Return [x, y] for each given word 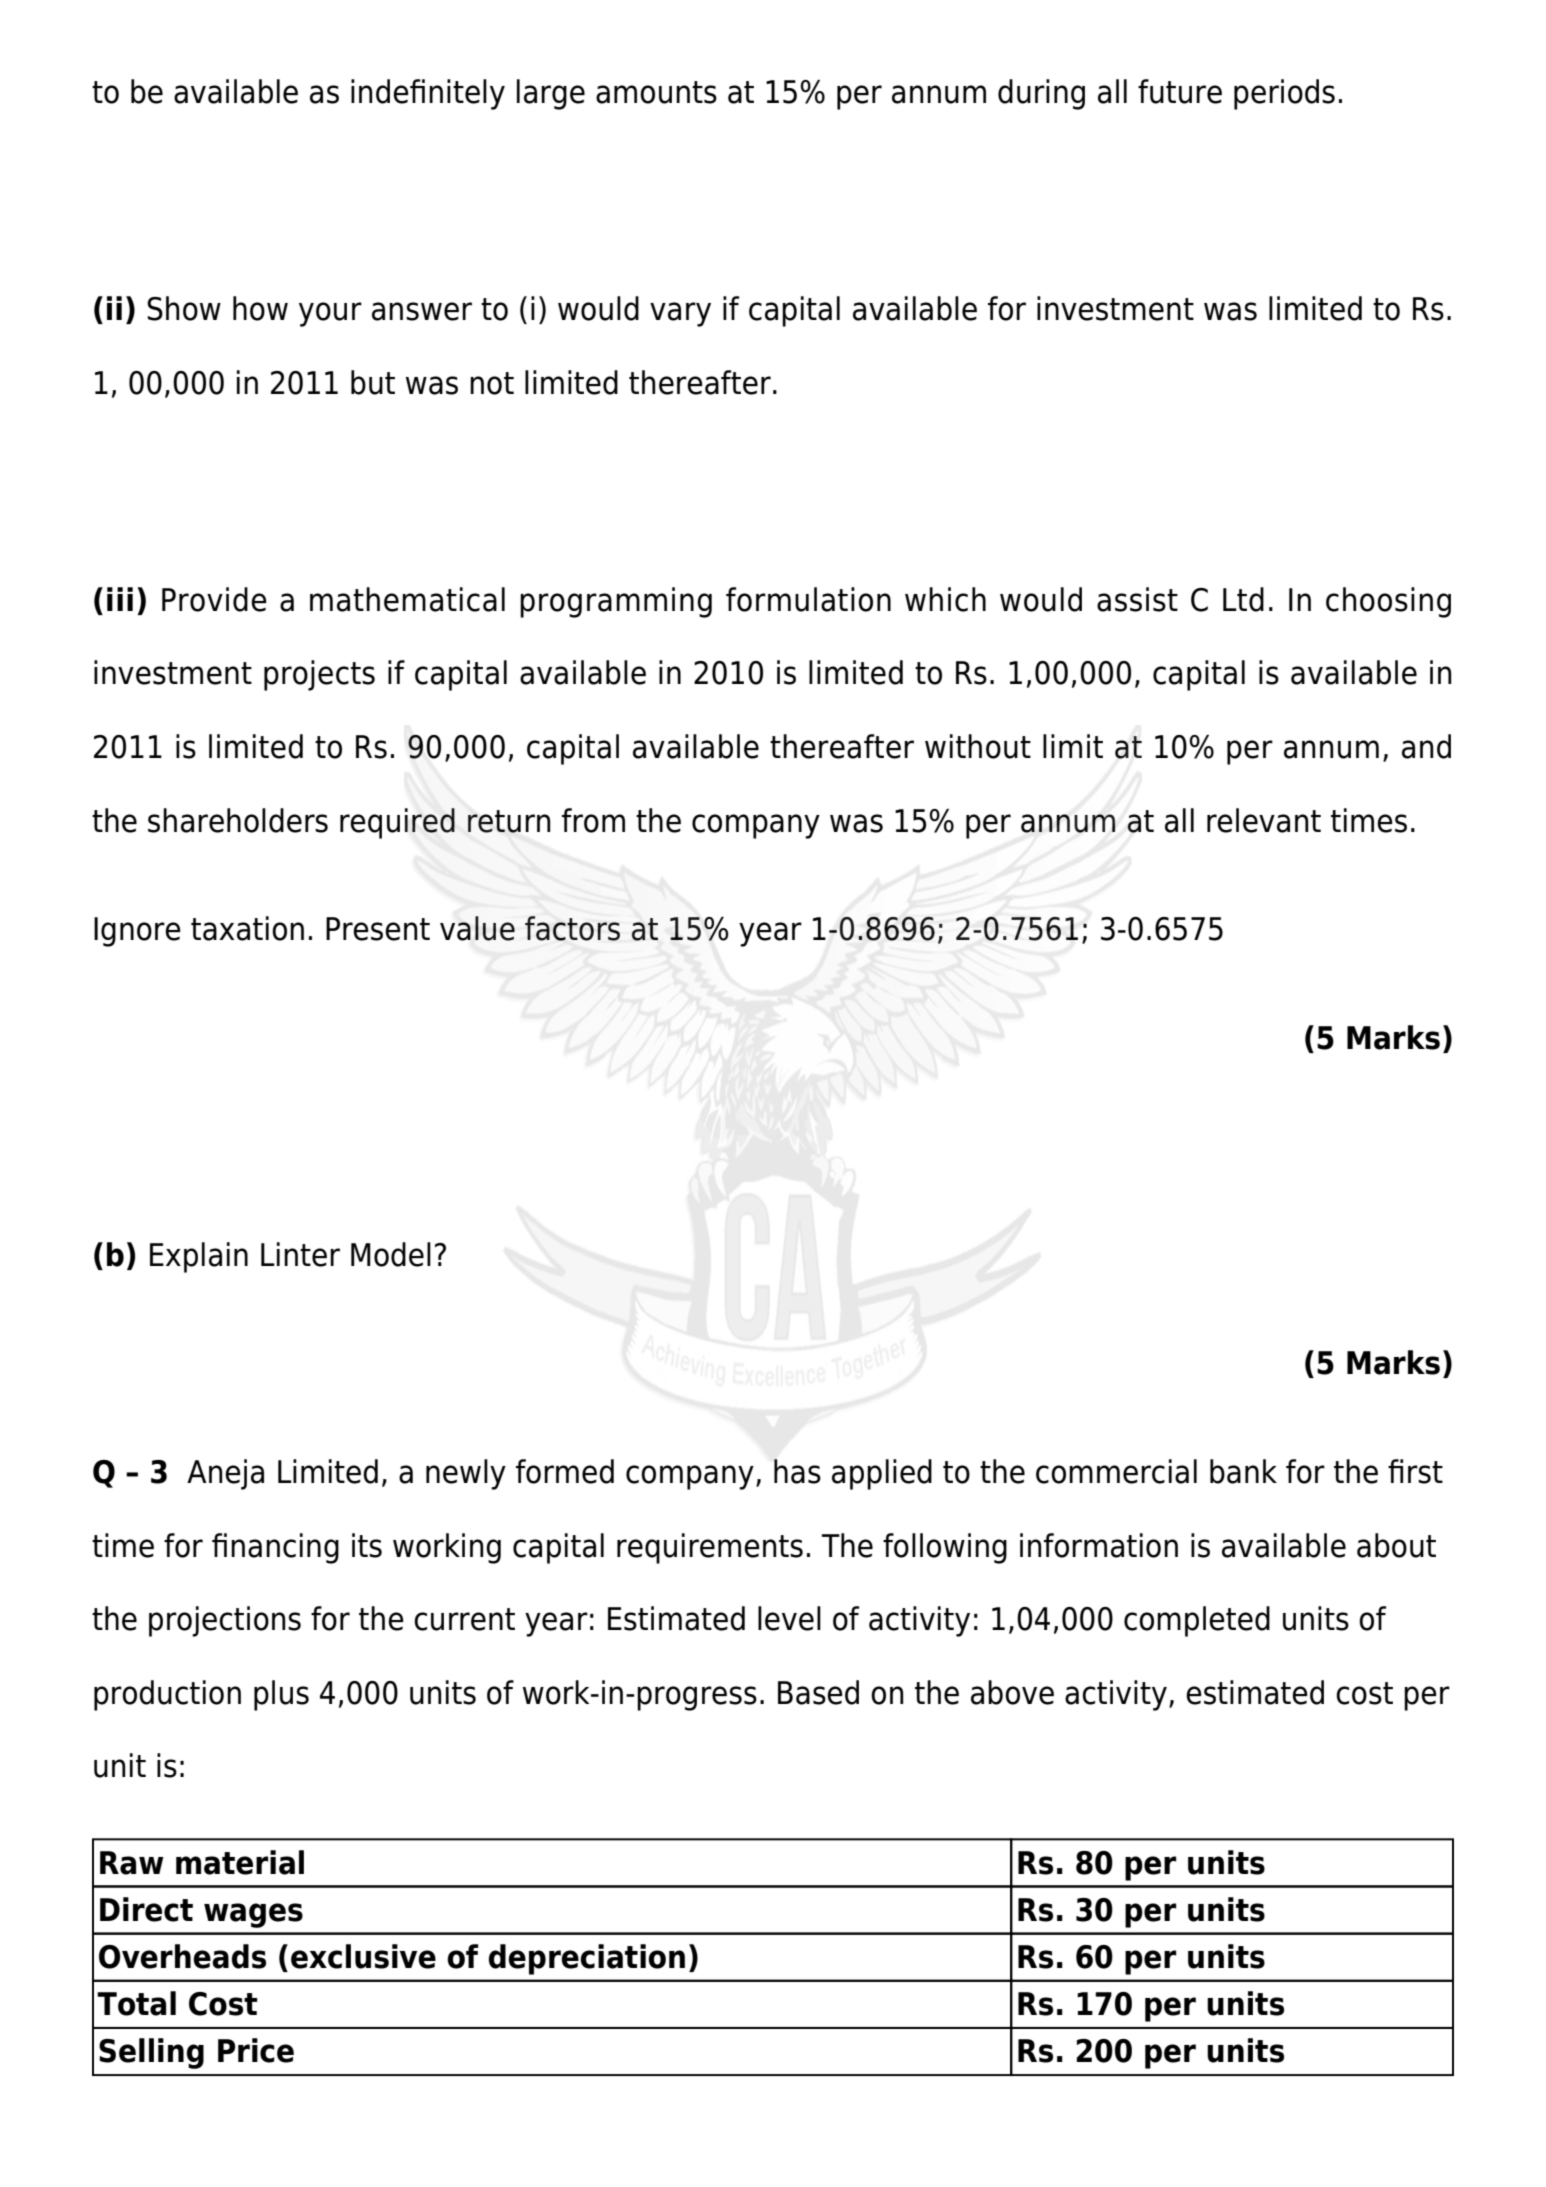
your [330, 314]
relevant [1264, 820]
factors [572, 928]
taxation [247, 928]
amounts [656, 92]
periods [1284, 94]
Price [256, 2050]
